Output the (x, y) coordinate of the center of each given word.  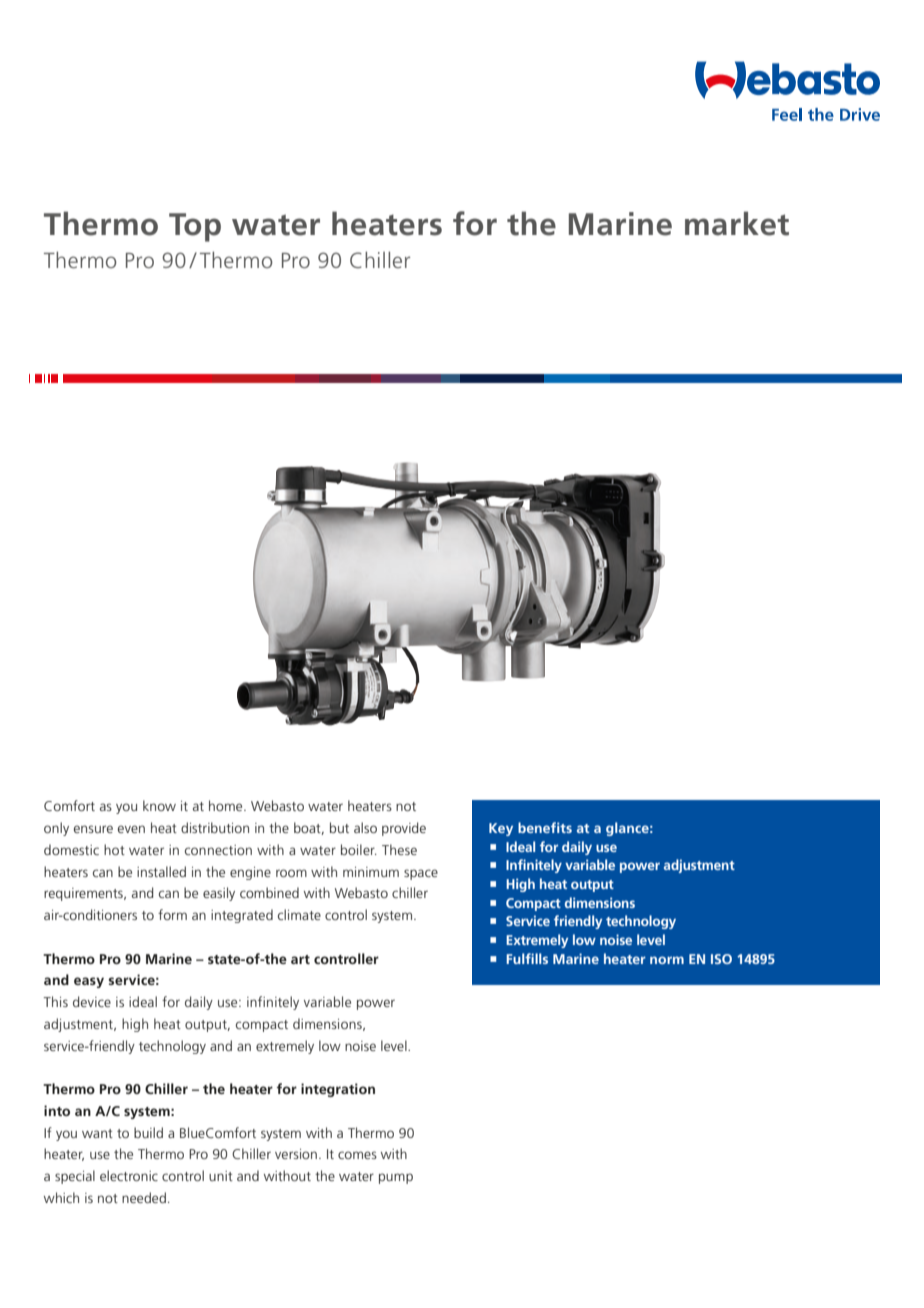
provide (404, 829)
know (159, 805)
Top (195, 227)
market (737, 223)
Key (501, 829)
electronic (129, 1175)
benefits (545, 827)
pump (396, 1178)
